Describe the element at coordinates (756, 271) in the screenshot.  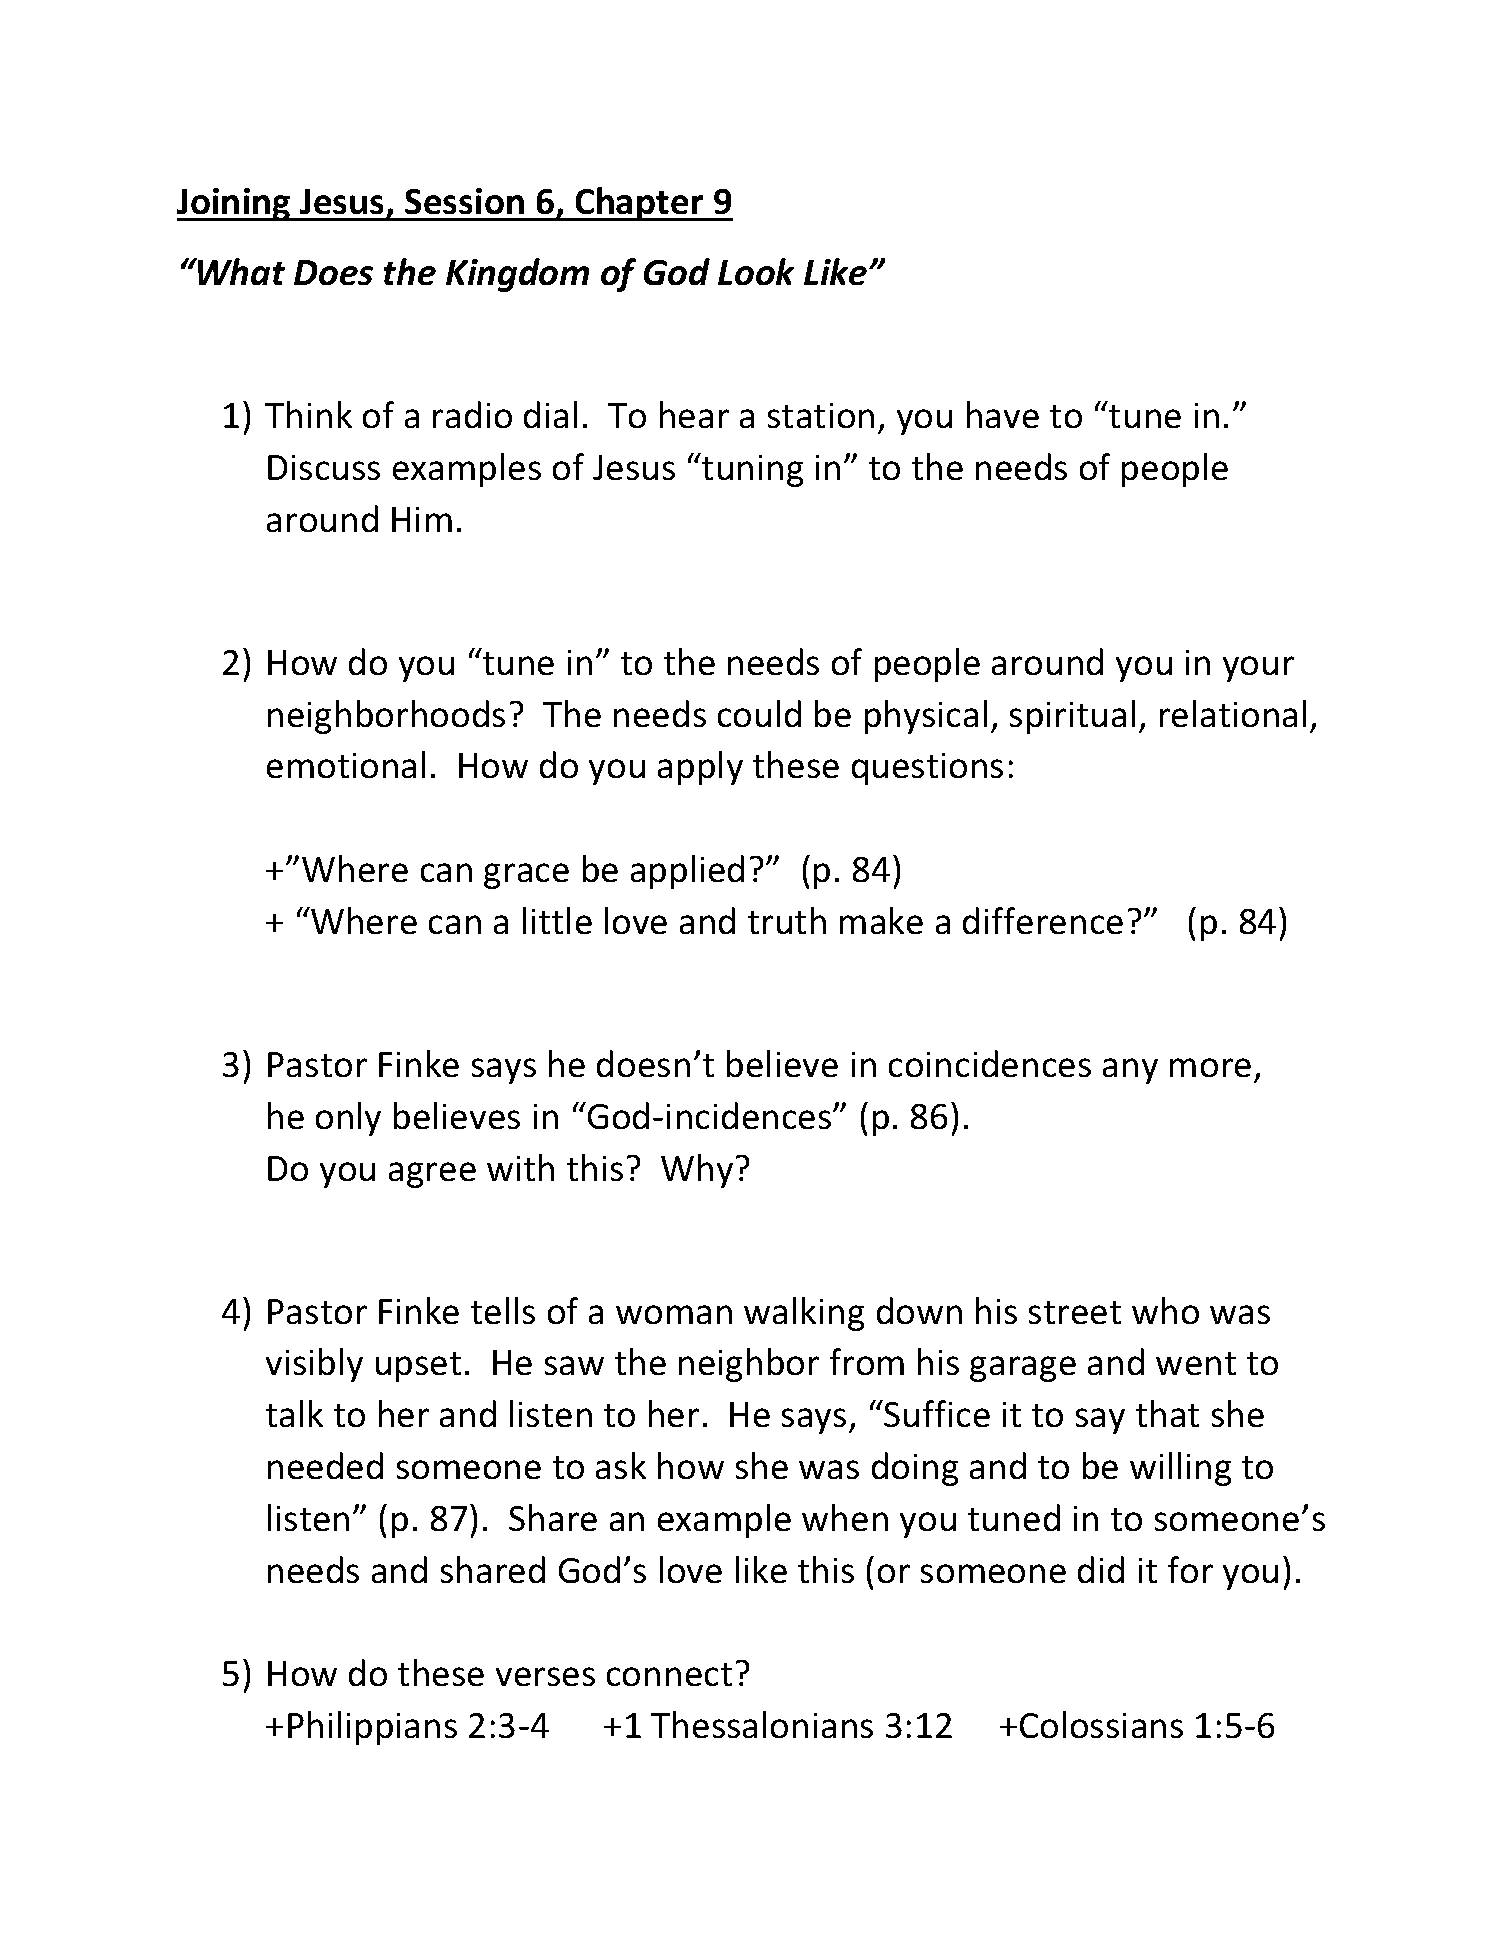
I see `Look` at that location.
